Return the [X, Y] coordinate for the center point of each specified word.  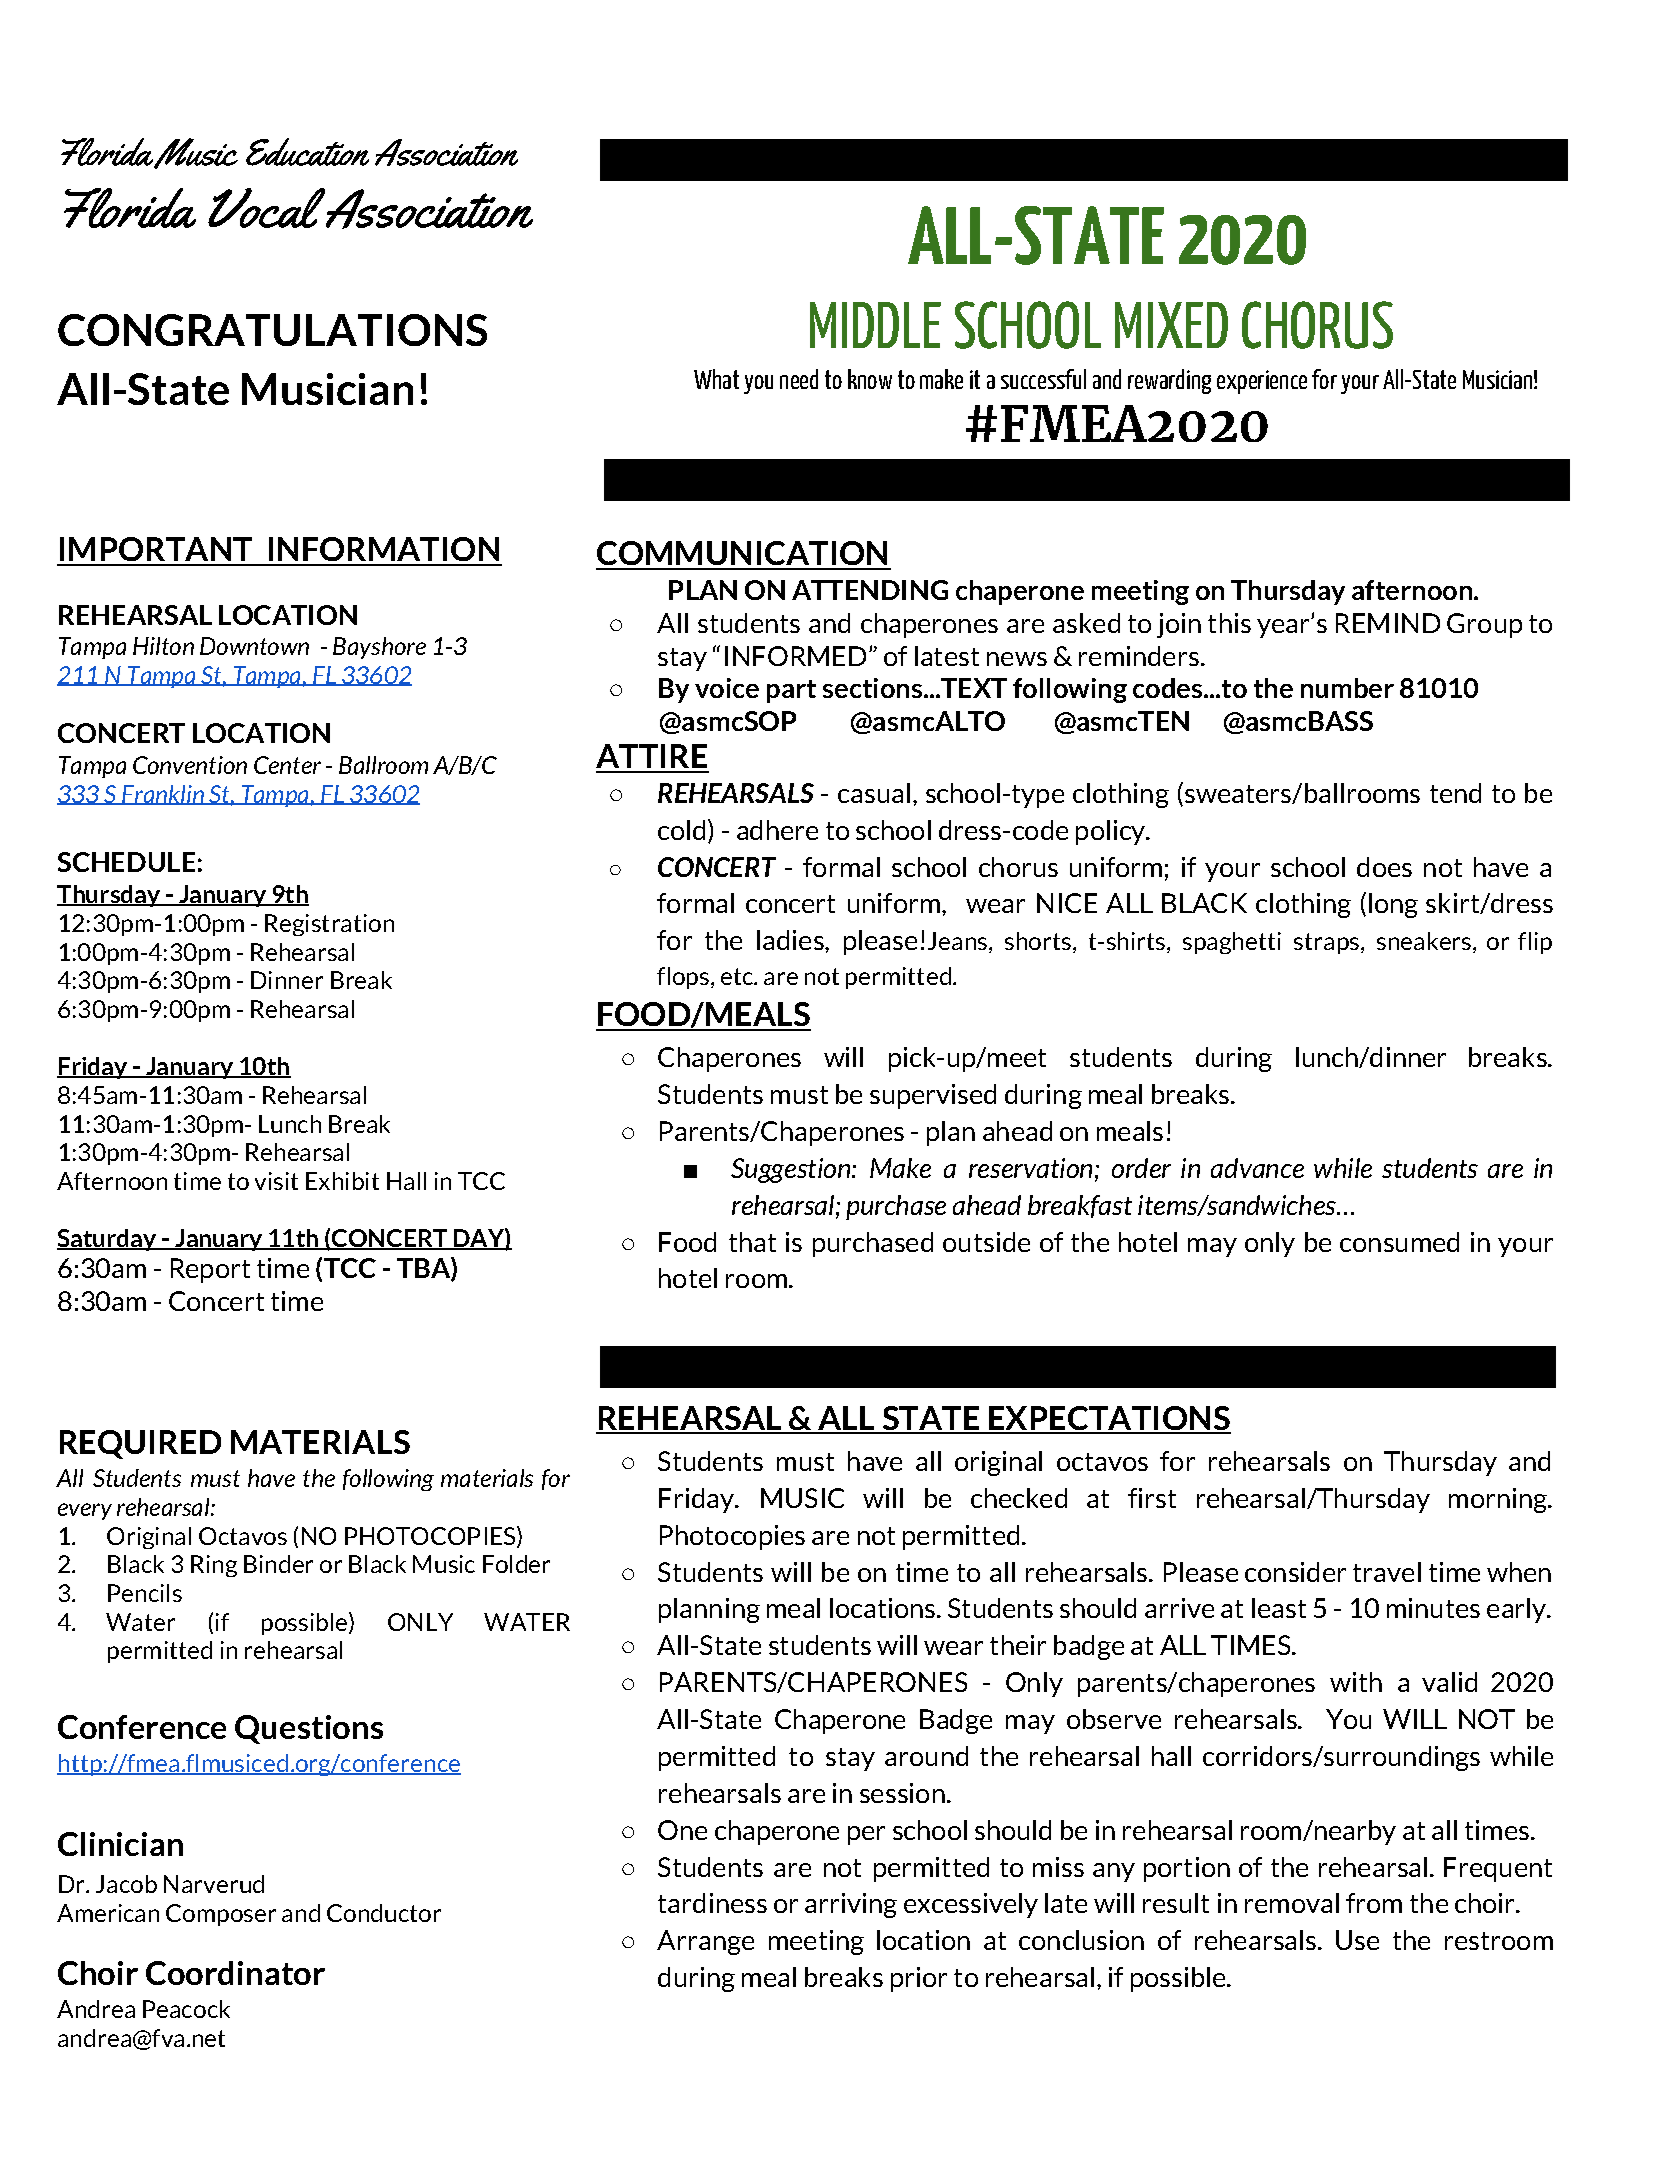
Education [307, 152]
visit [276, 1181]
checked [1019, 1498]
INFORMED [795, 656]
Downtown [254, 646]
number [1347, 688]
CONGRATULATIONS [272, 330]
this [1229, 623]
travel [1387, 1572]
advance [1257, 1168]
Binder [278, 1564]
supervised [933, 1096]
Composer [221, 1915]
